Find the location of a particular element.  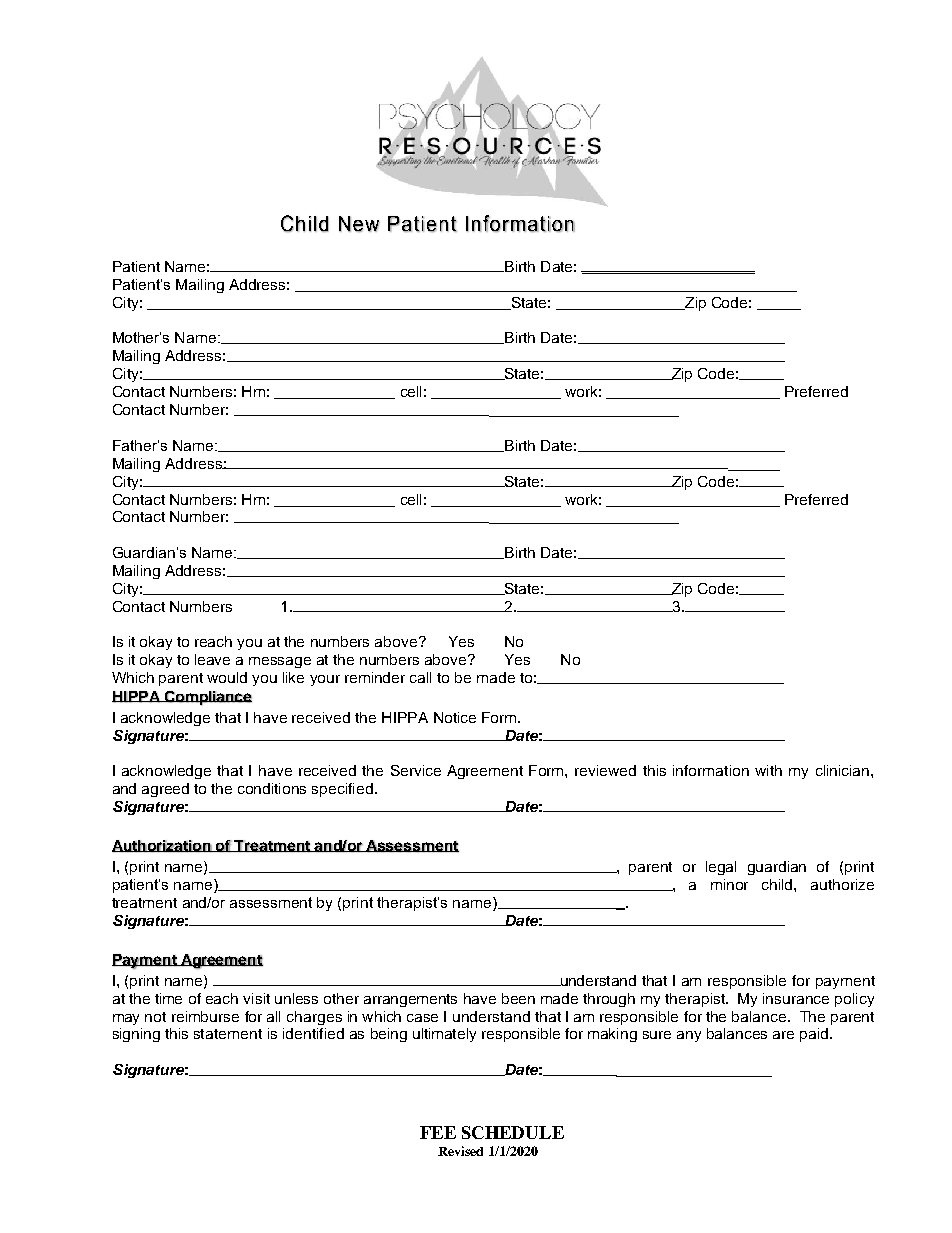

with is located at coordinates (768, 770).
